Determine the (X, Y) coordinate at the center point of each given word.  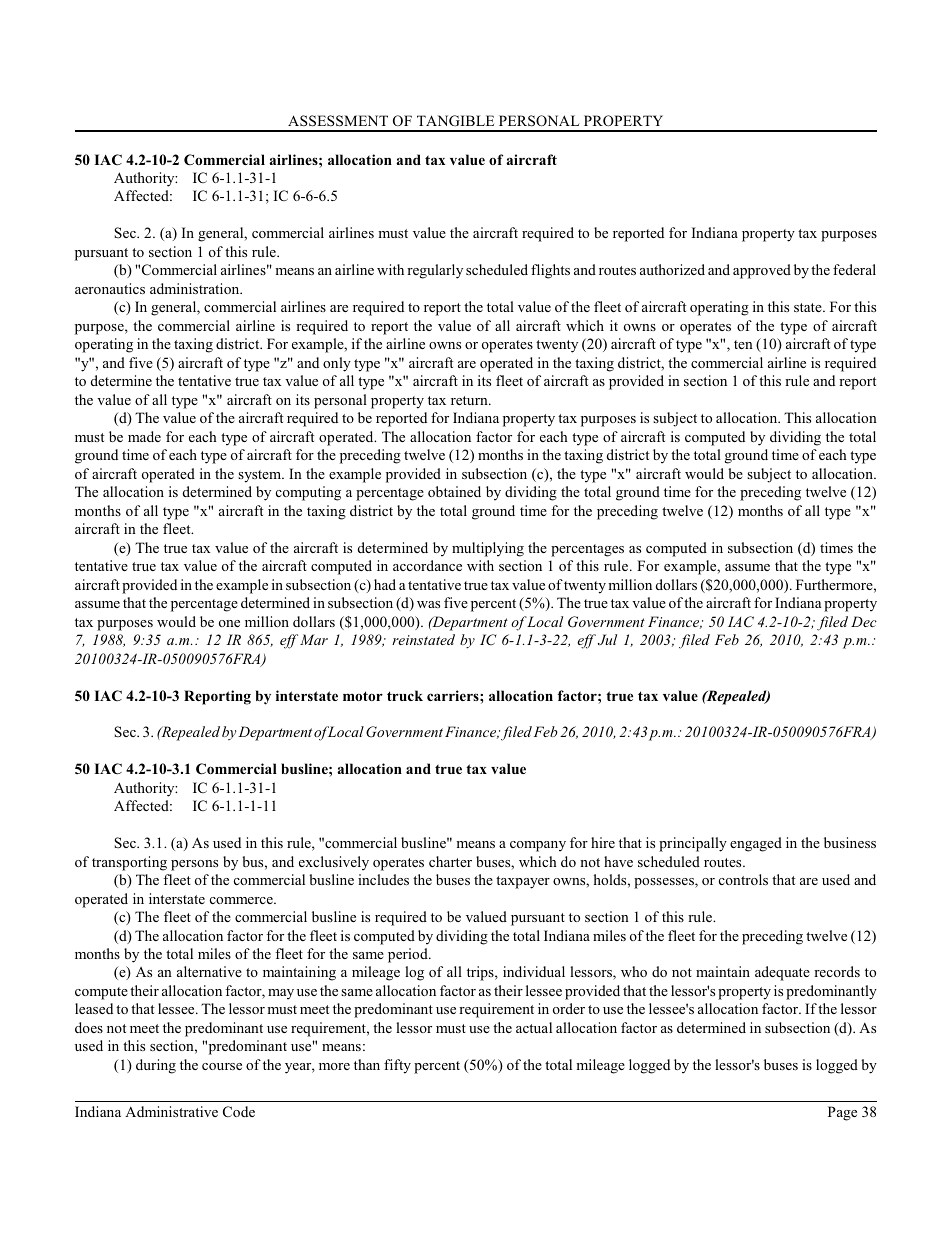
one (229, 623)
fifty (397, 1066)
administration (196, 288)
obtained (454, 491)
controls (743, 879)
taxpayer (523, 882)
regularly (435, 271)
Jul (607, 639)
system (260, 476)
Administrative (171, 1111)
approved (762, 271)
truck (405, 695)
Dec (864, 621)
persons (194, 865)
